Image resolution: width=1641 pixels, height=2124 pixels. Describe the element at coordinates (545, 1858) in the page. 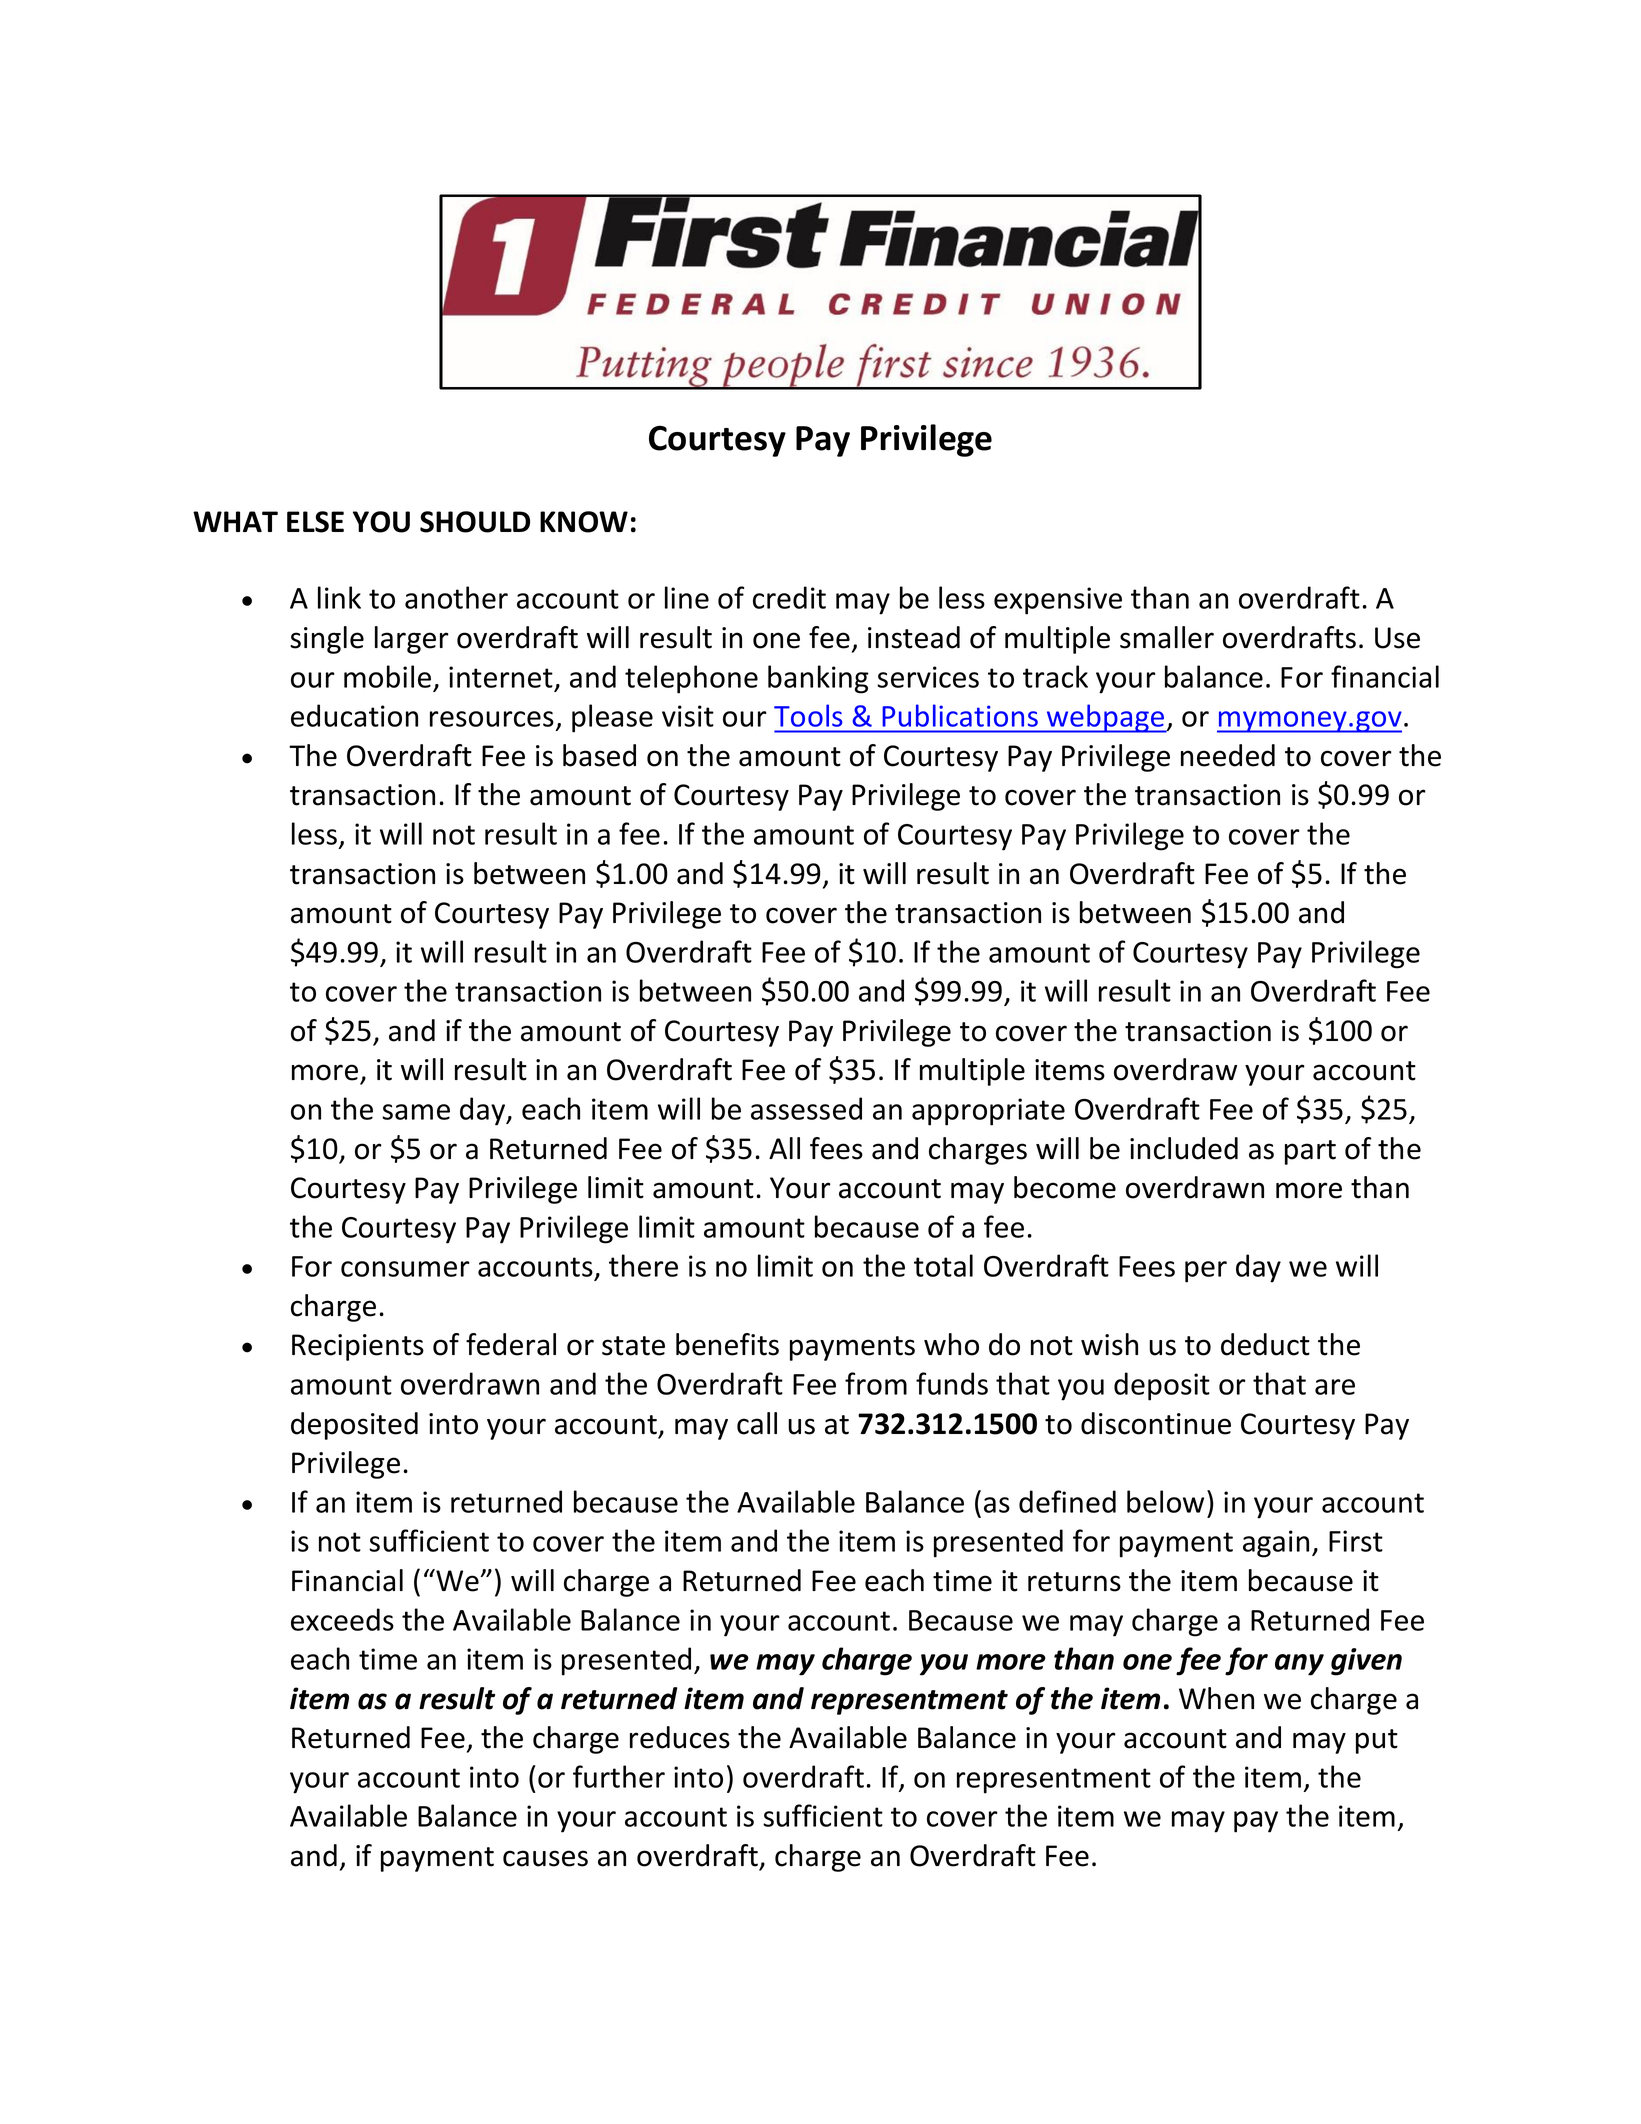

I see `causes` at that location.
